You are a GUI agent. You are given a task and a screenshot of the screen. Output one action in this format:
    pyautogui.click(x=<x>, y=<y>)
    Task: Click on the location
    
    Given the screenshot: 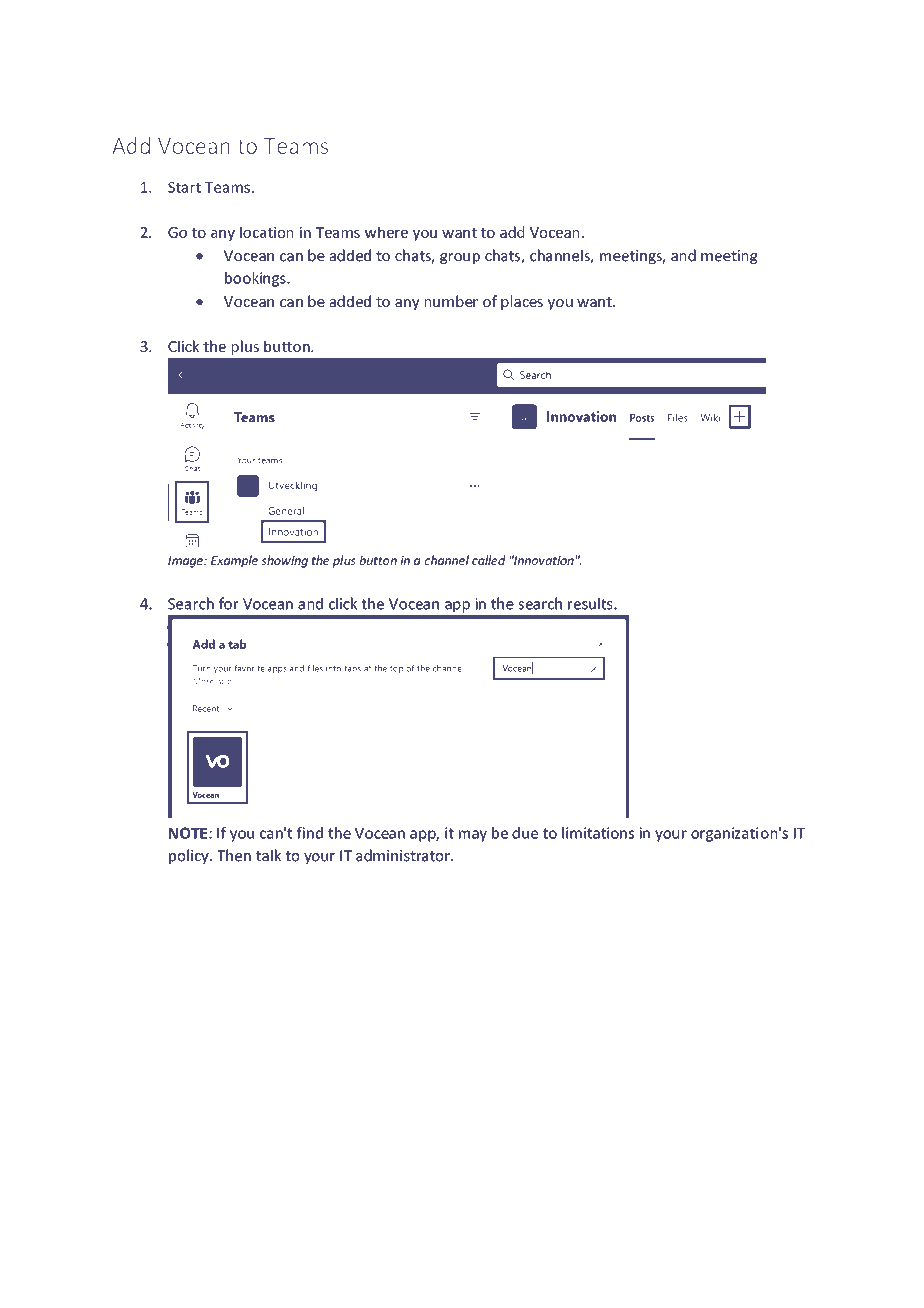 What is the action you would take?
    pyautogui.click(x=266, y=232)
